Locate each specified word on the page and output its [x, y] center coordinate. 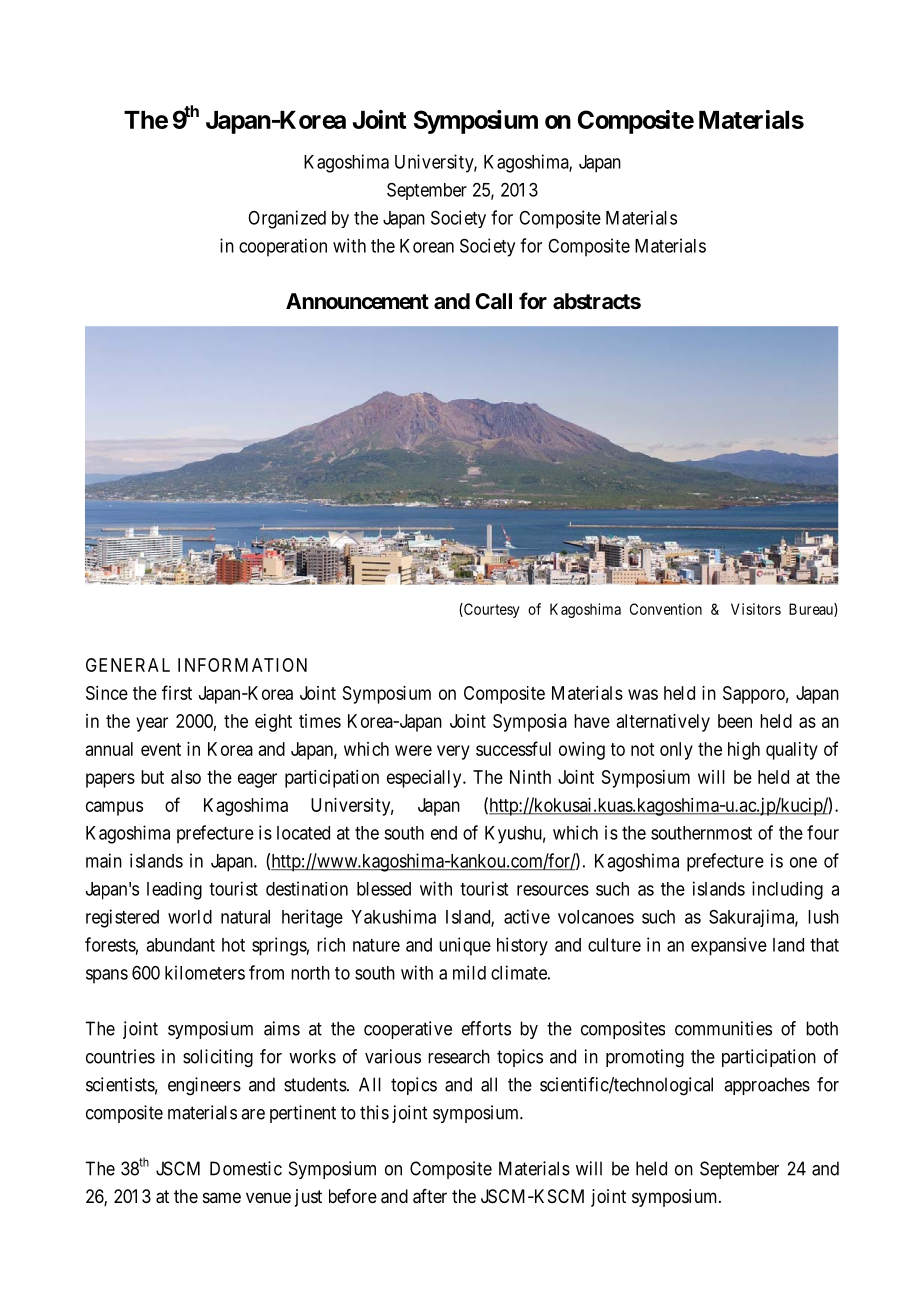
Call [493, 301]
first [177, 692]
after [430, 1196]
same [222, 1197]
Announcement [357, 301]
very [453, 752]
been [735, 721]
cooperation [283, 247]
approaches [767, 1086]
